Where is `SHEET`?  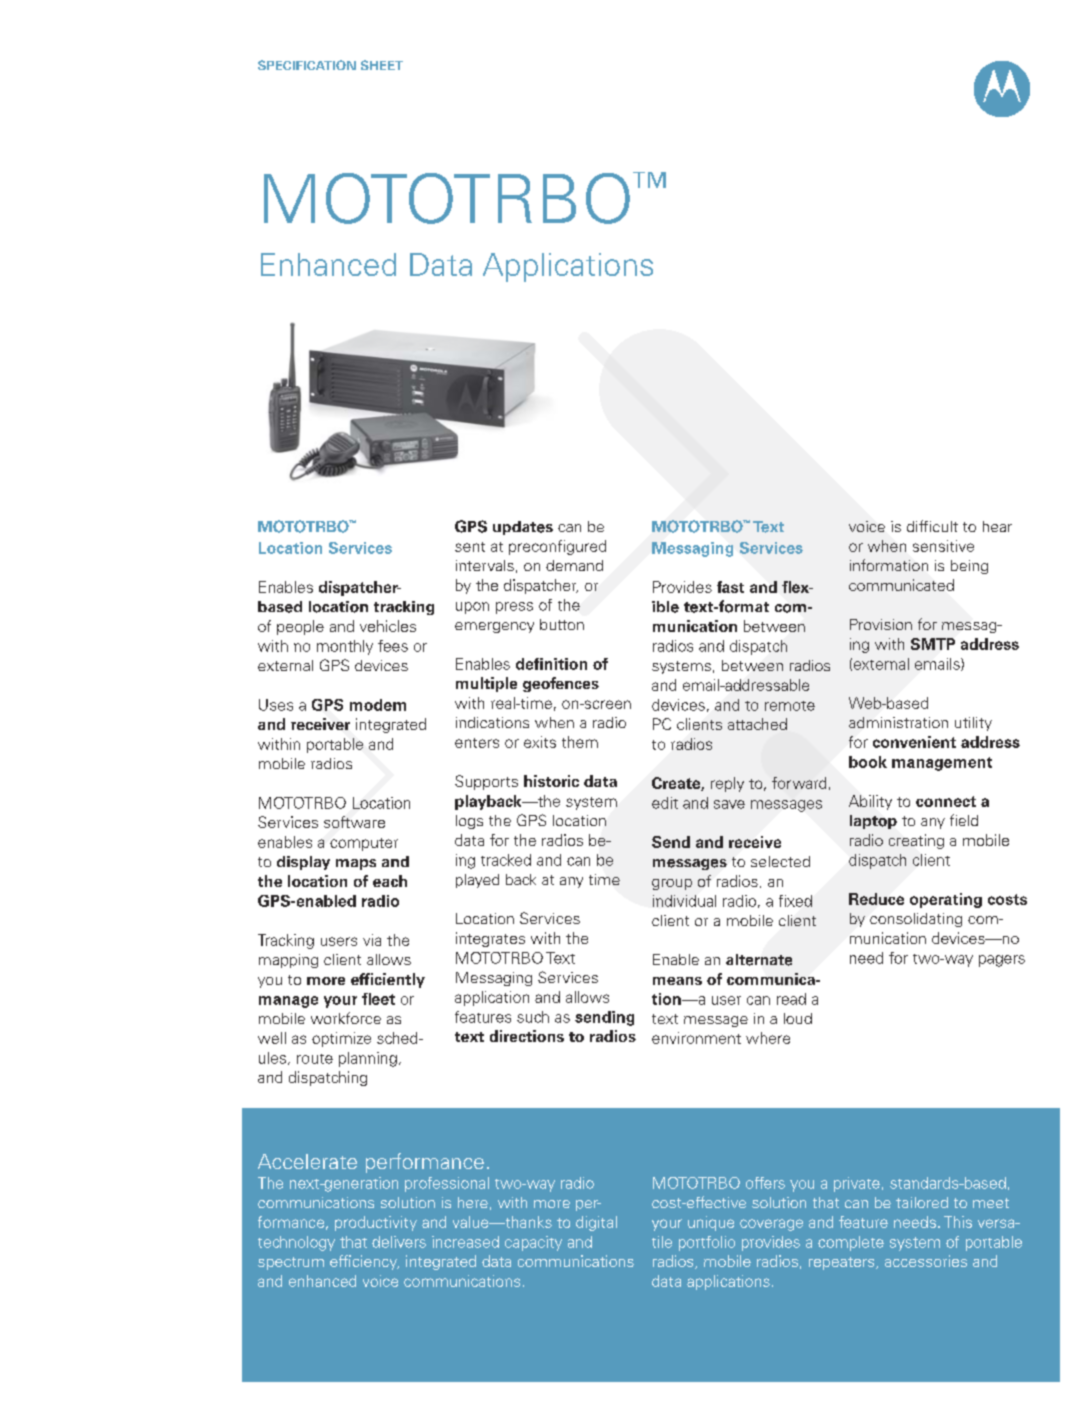 SHEET is located at coordinates (382, 65).
